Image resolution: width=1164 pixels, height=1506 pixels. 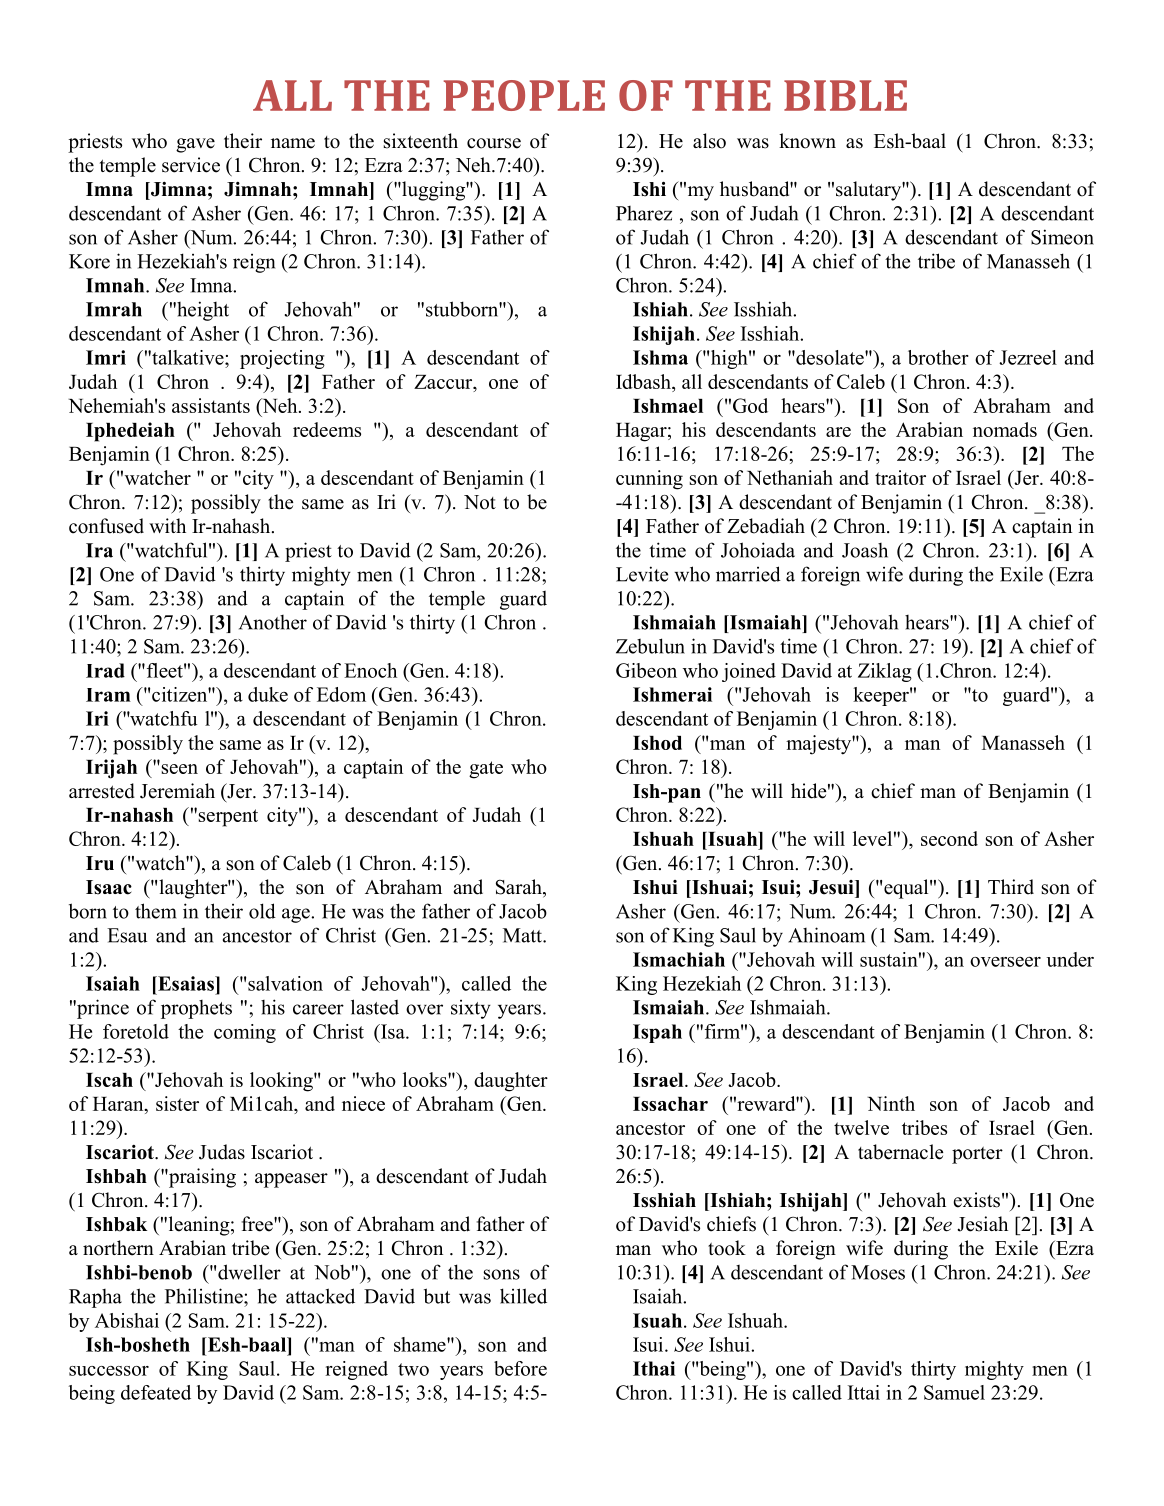 I want to click on Joash, so click(x=865, y=550).
